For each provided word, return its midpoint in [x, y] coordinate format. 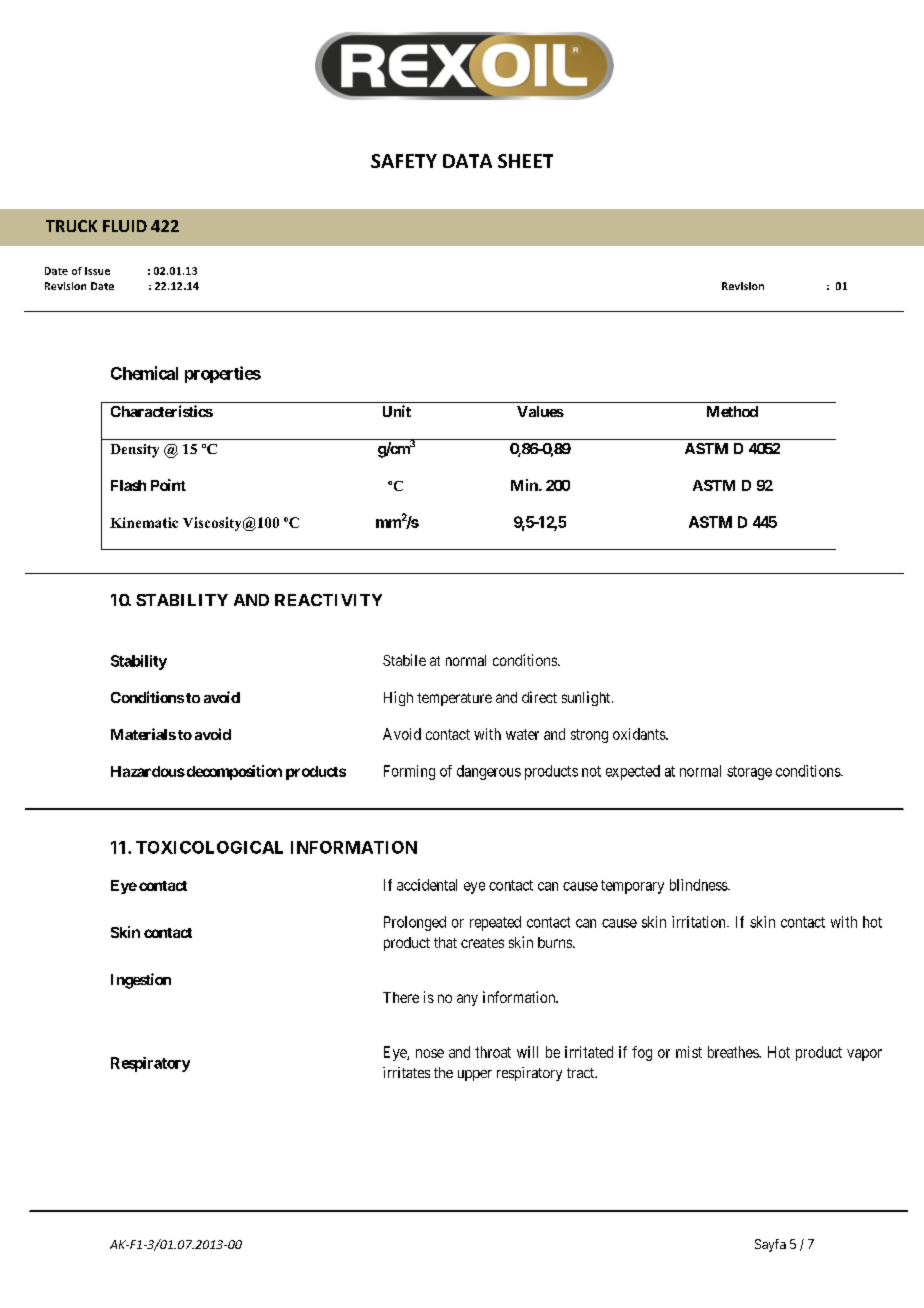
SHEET [525, 161]
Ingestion [141, 981]
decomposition [233, 772]
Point [168, 485]
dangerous [489, 772]
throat [493, 1052]
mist [689, 1052]
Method [732, 411]
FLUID [125, 226]
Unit [397, 411]
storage [749, 773]
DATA [467, 161]
